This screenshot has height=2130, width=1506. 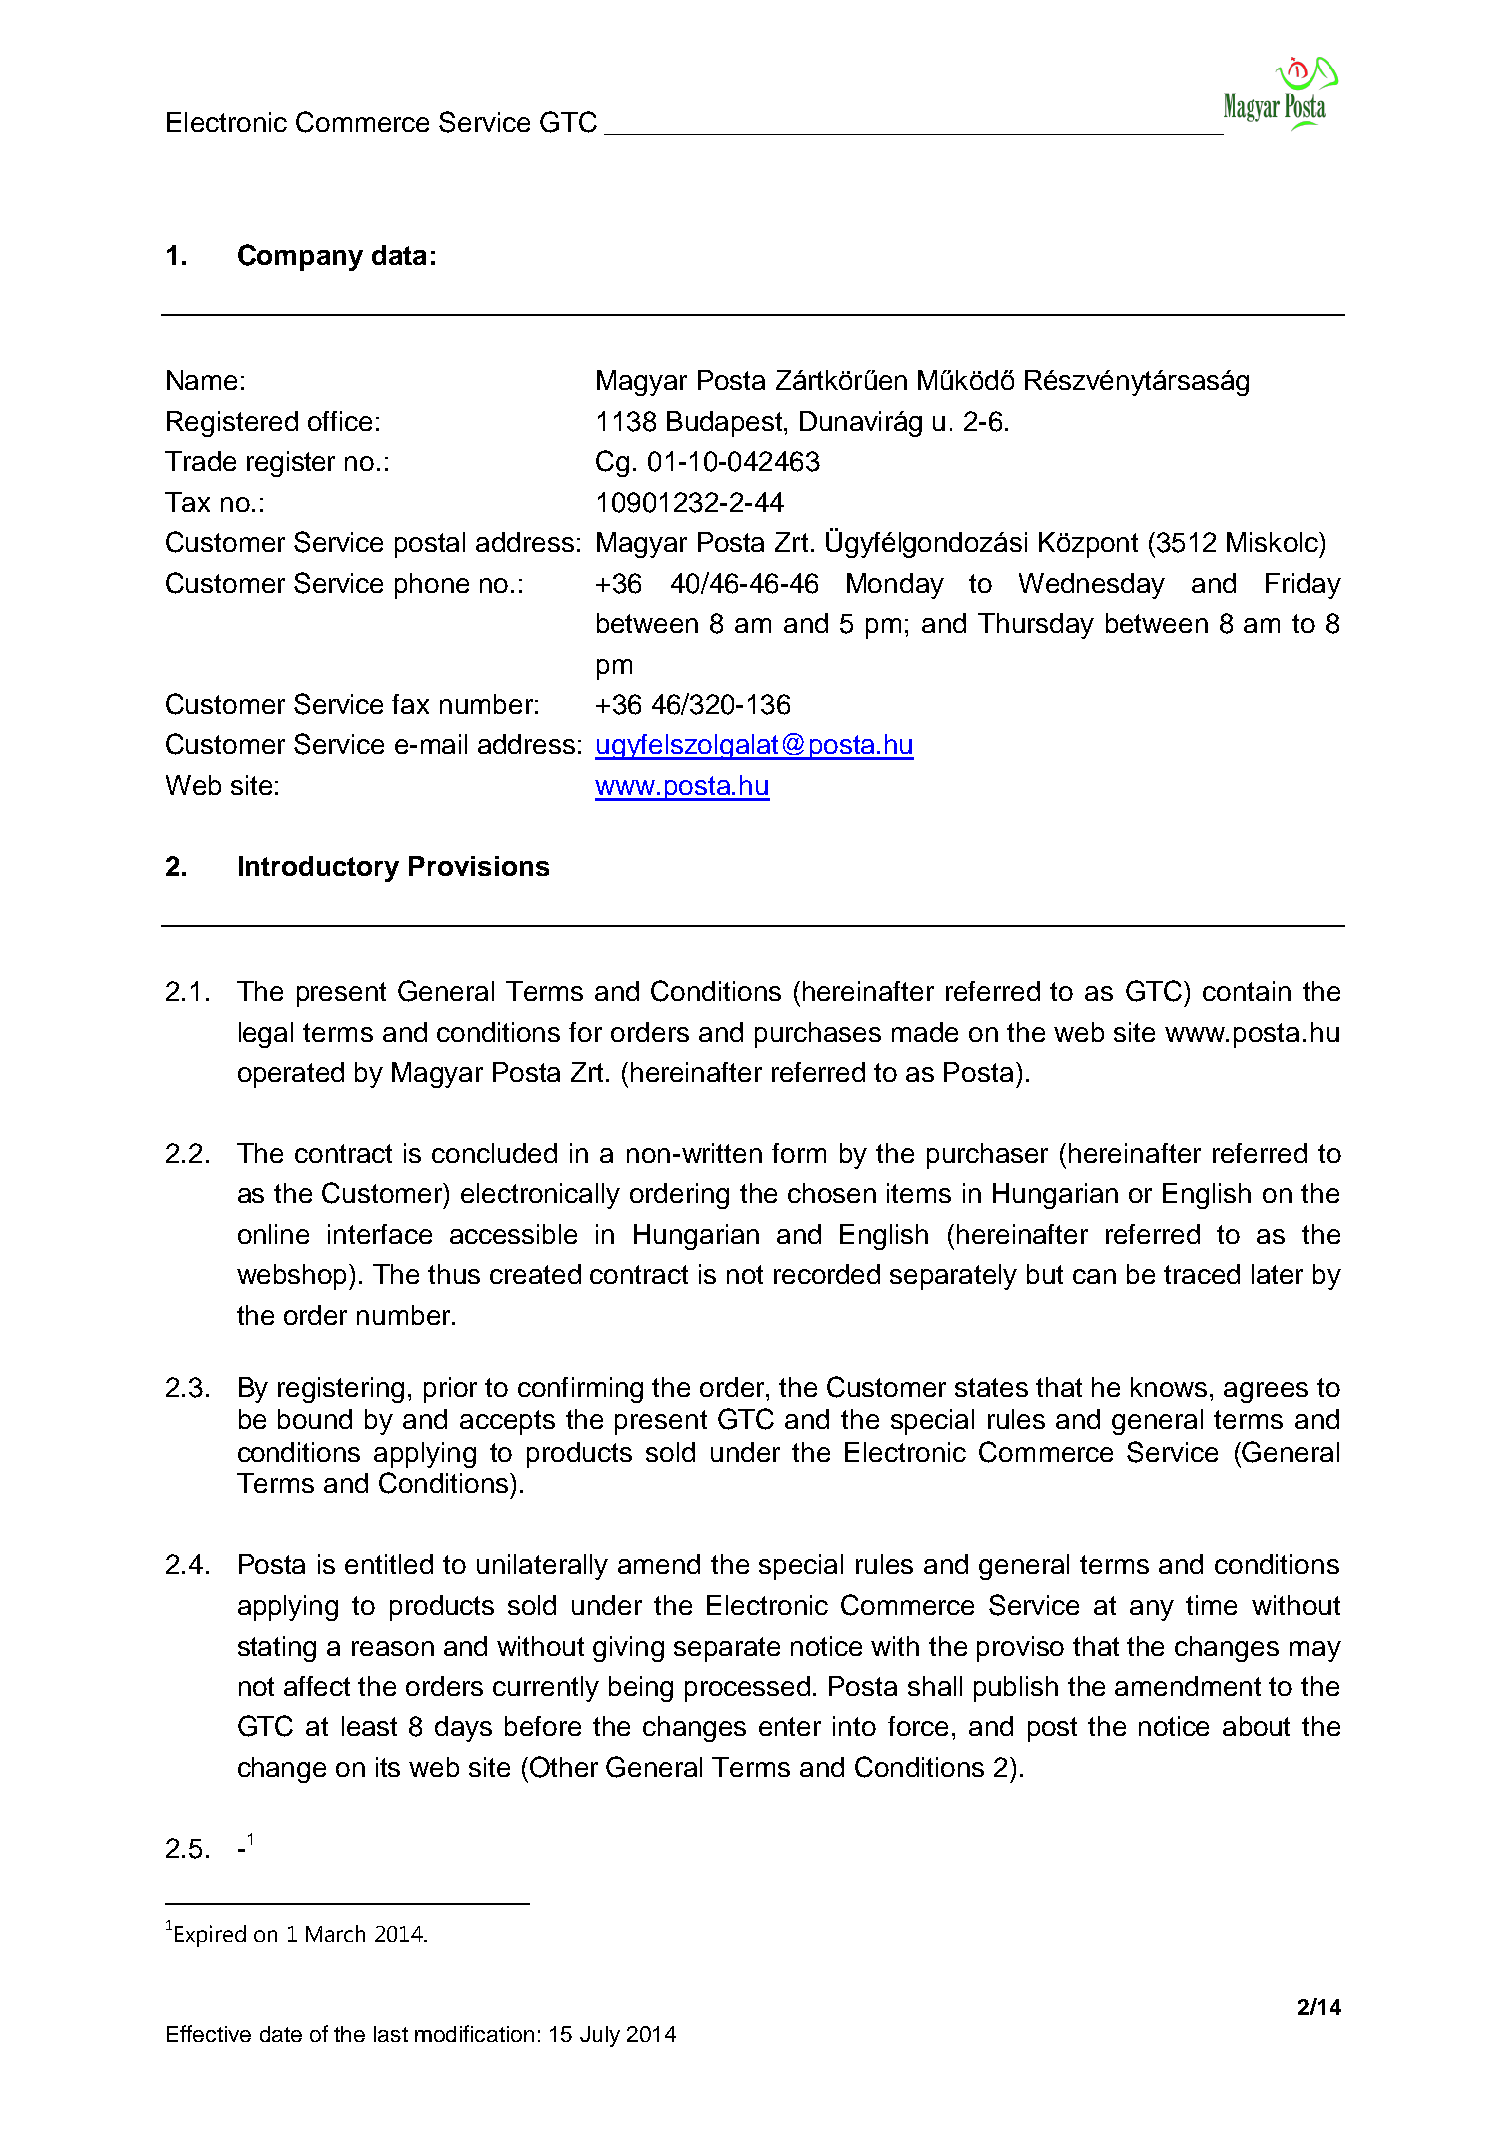 I want to click on confirming, so click(x=580, y=1390).
